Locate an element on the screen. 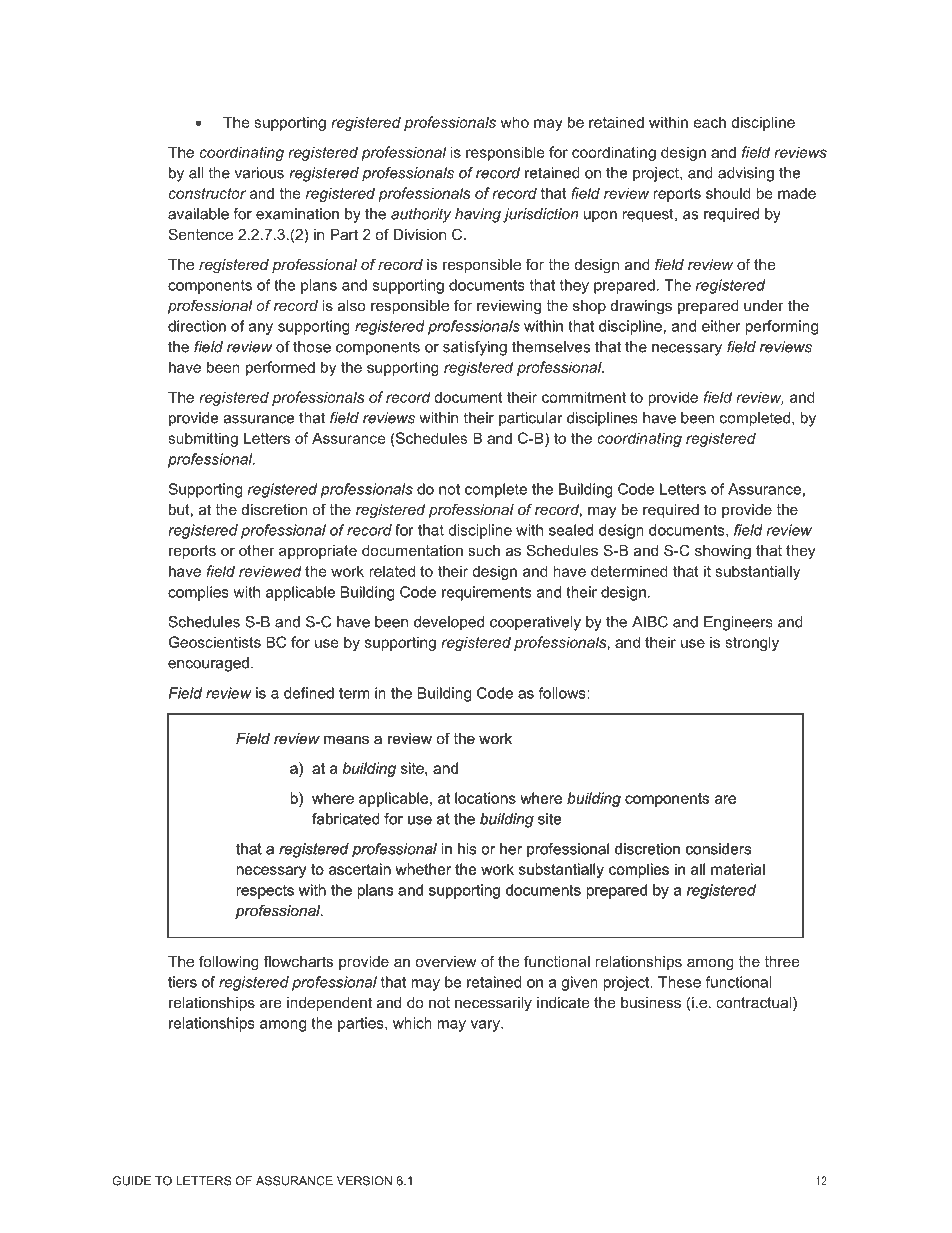 This screenshot has height=1233, width=952. advising is located at coordinates (746, 174).
